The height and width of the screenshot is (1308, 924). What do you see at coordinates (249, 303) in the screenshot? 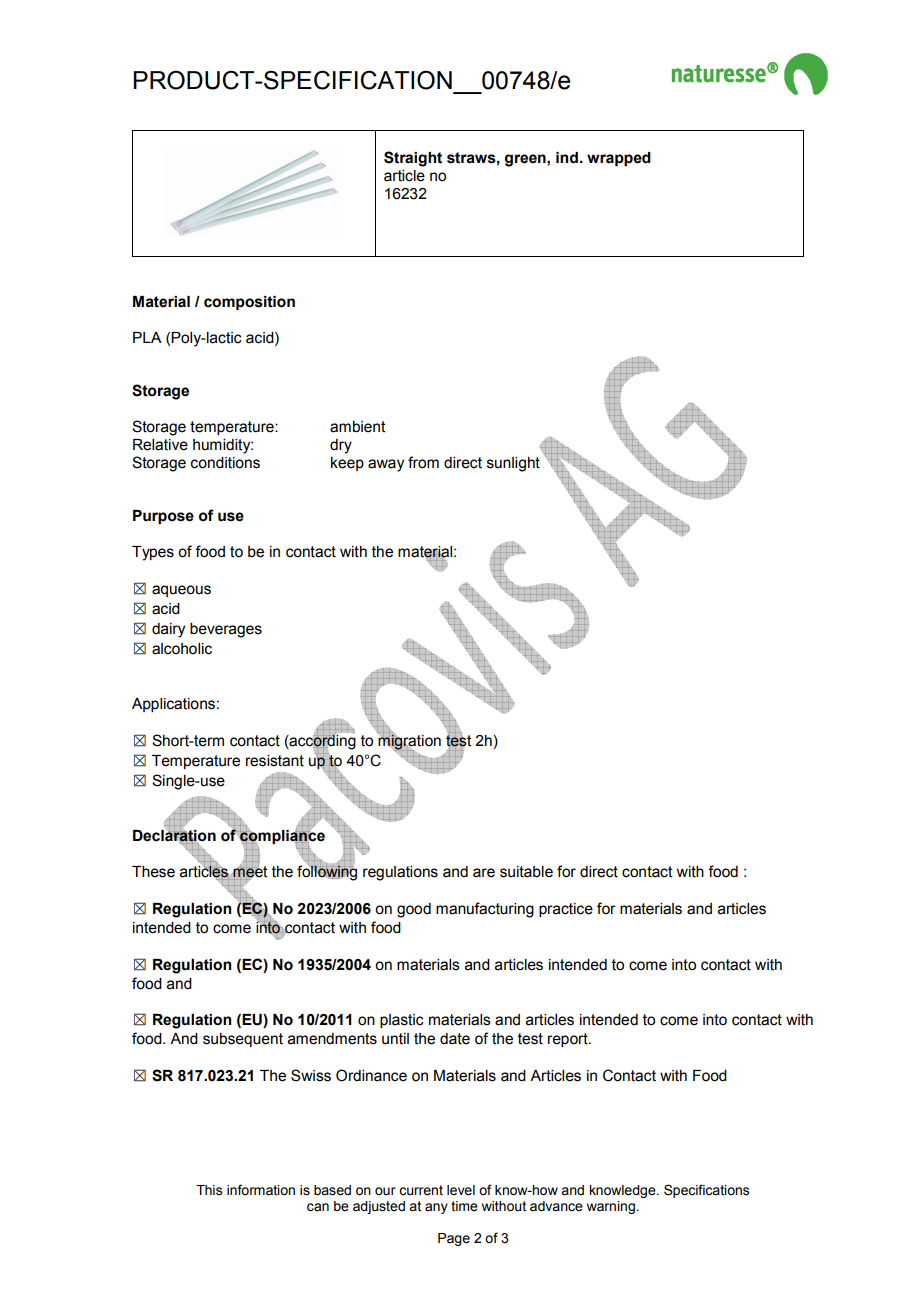
I see `composition` at bounding box center [249, 303].
